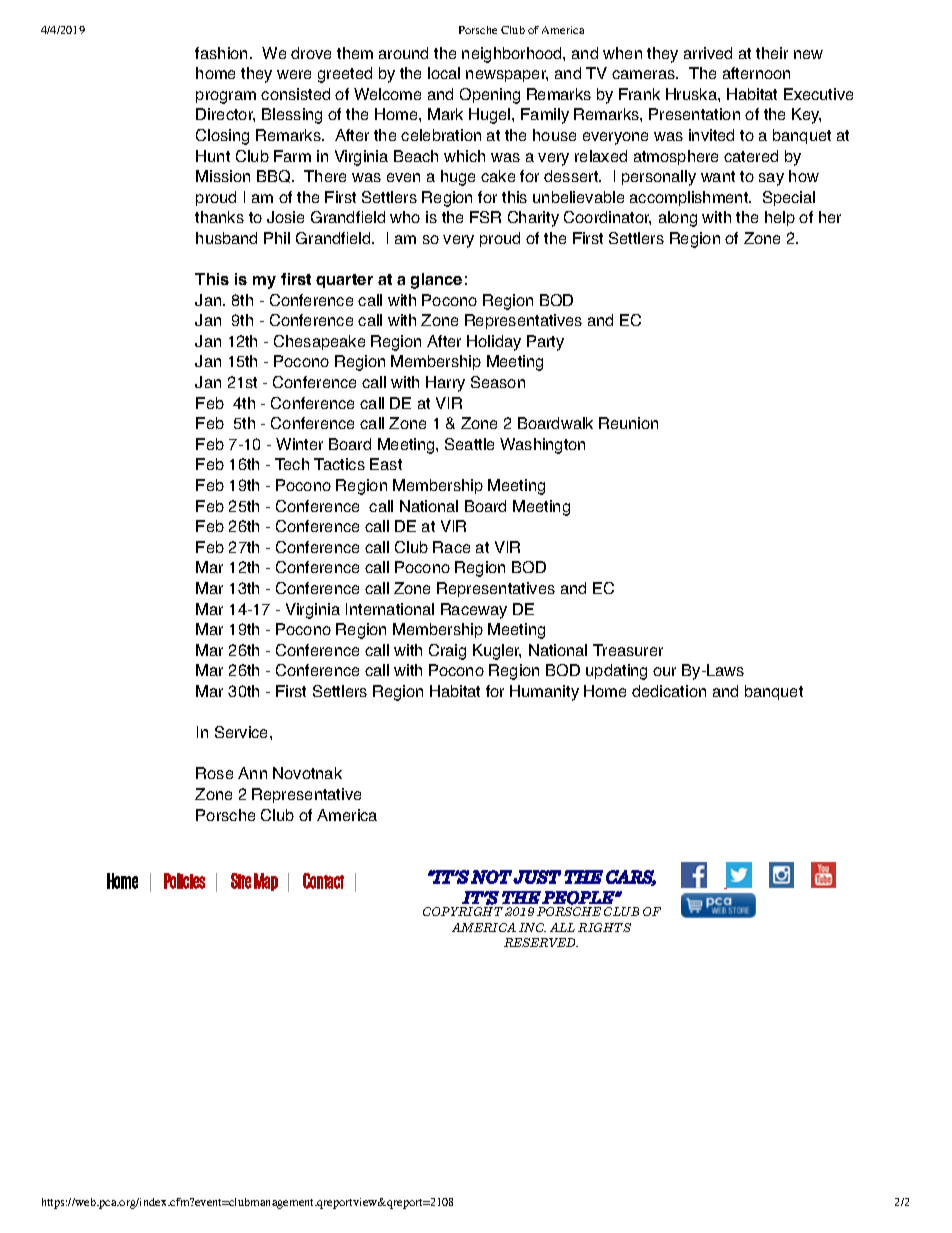 Image resolution: width=952 pixels, height=1233 pixels. I want to click on newspaper, so click(507, 76).
